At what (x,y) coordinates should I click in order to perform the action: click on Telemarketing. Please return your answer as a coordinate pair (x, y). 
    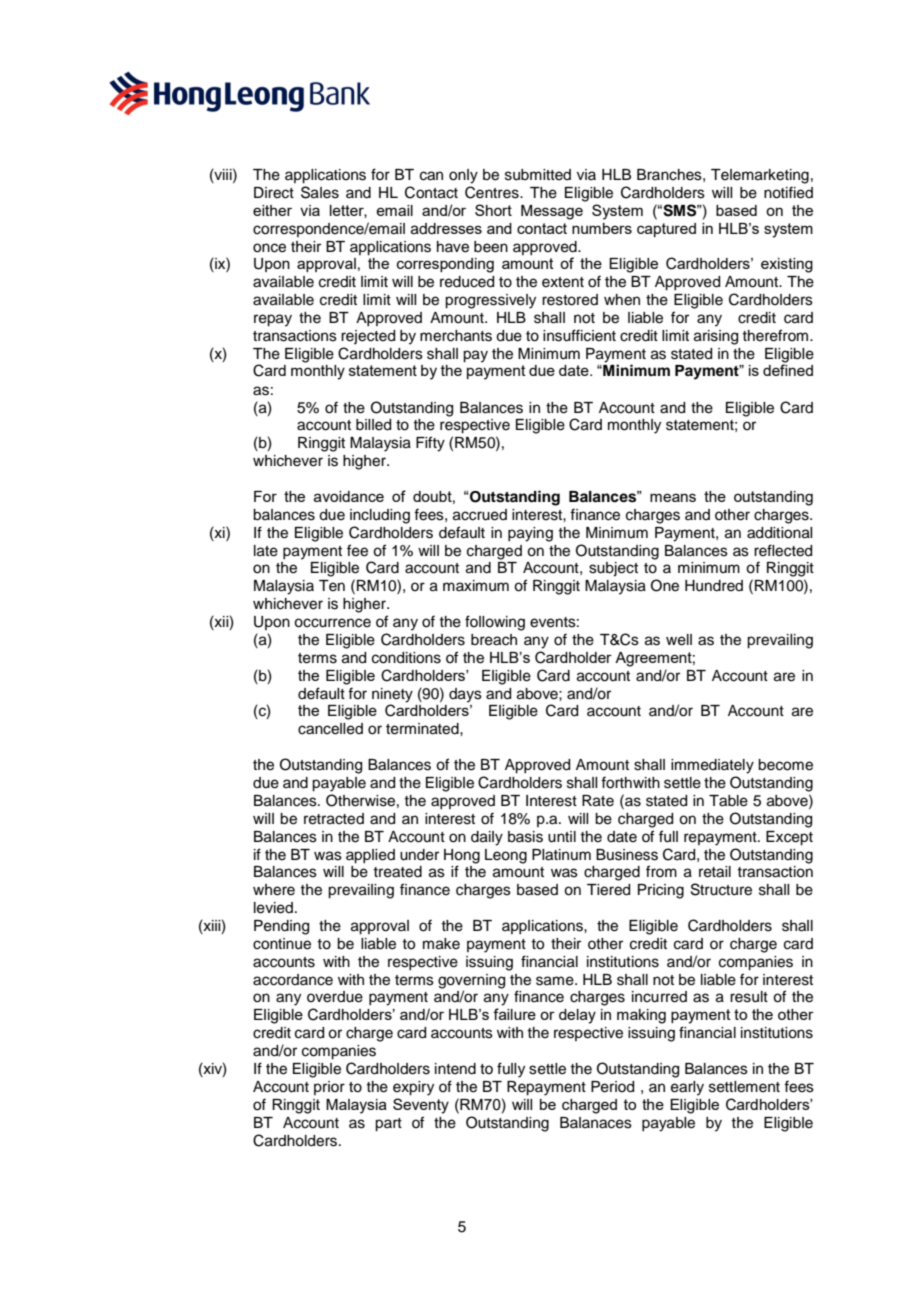
    Looking at the image, I should click on (760, 176).
